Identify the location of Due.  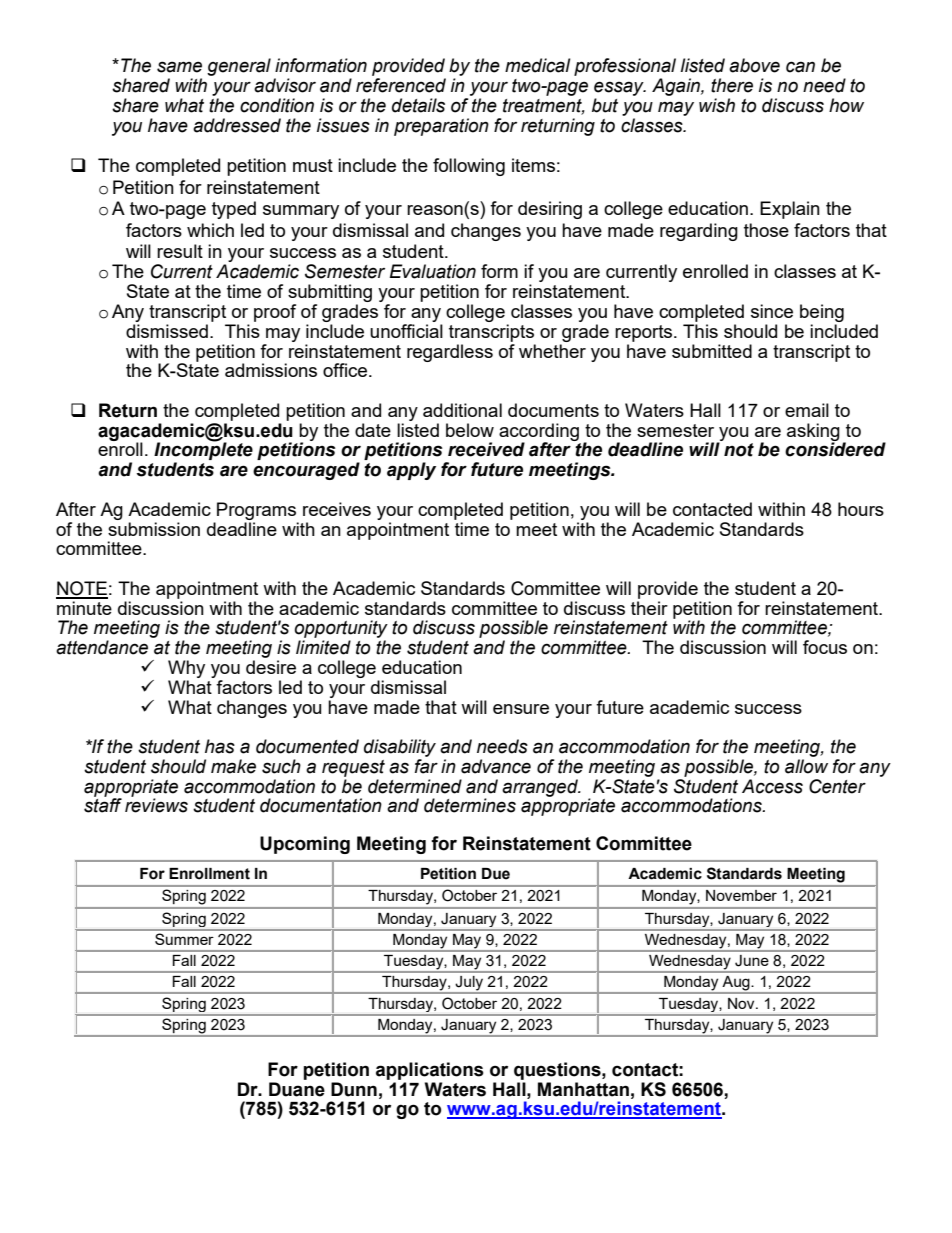
(496, 874).
